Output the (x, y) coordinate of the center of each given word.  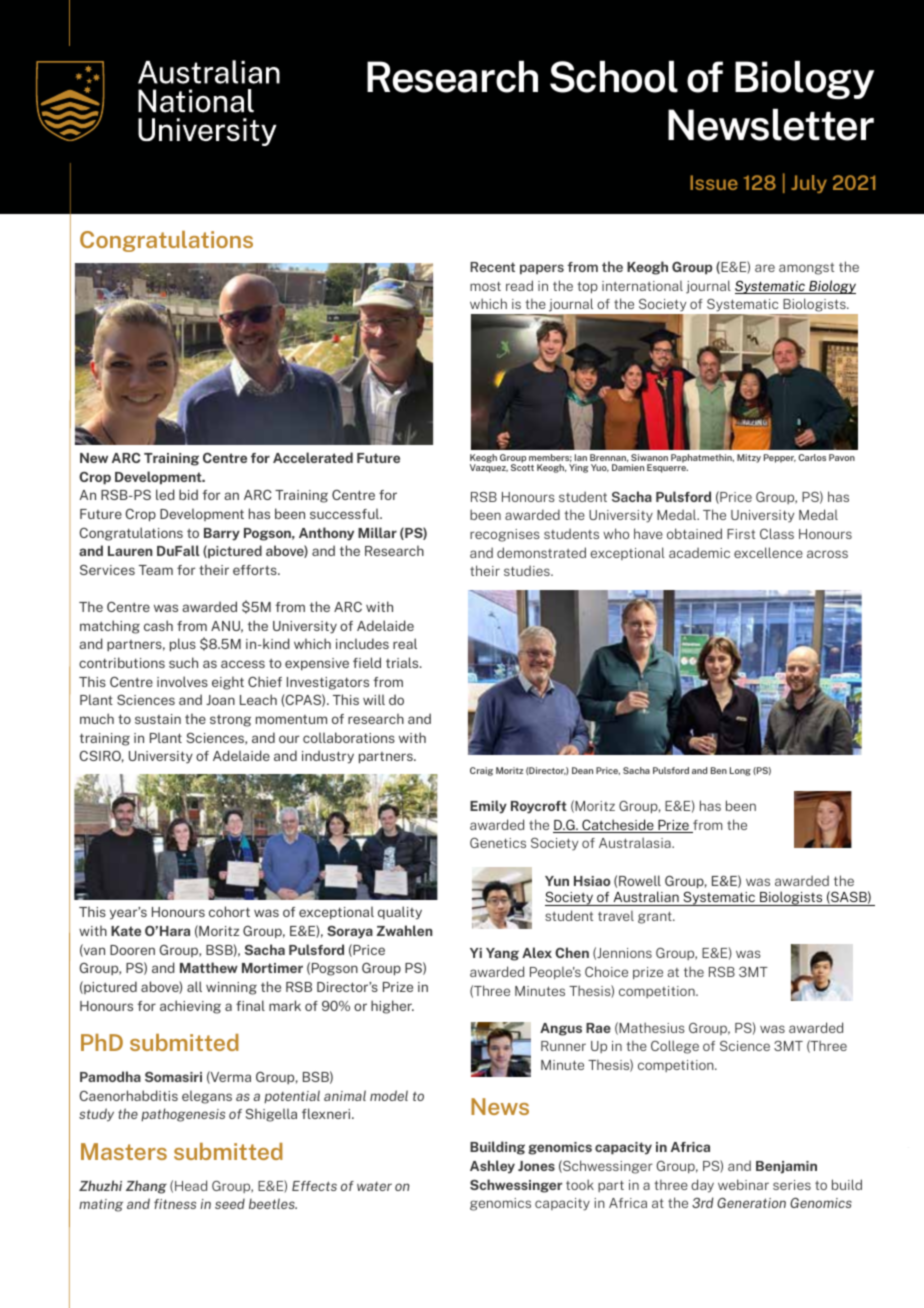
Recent (492, 267)
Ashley (492, 1167)
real (405, 643)
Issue (714, 182)
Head (191, 1185)
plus (183, 645)
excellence (768, 552)
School (614, 77)
